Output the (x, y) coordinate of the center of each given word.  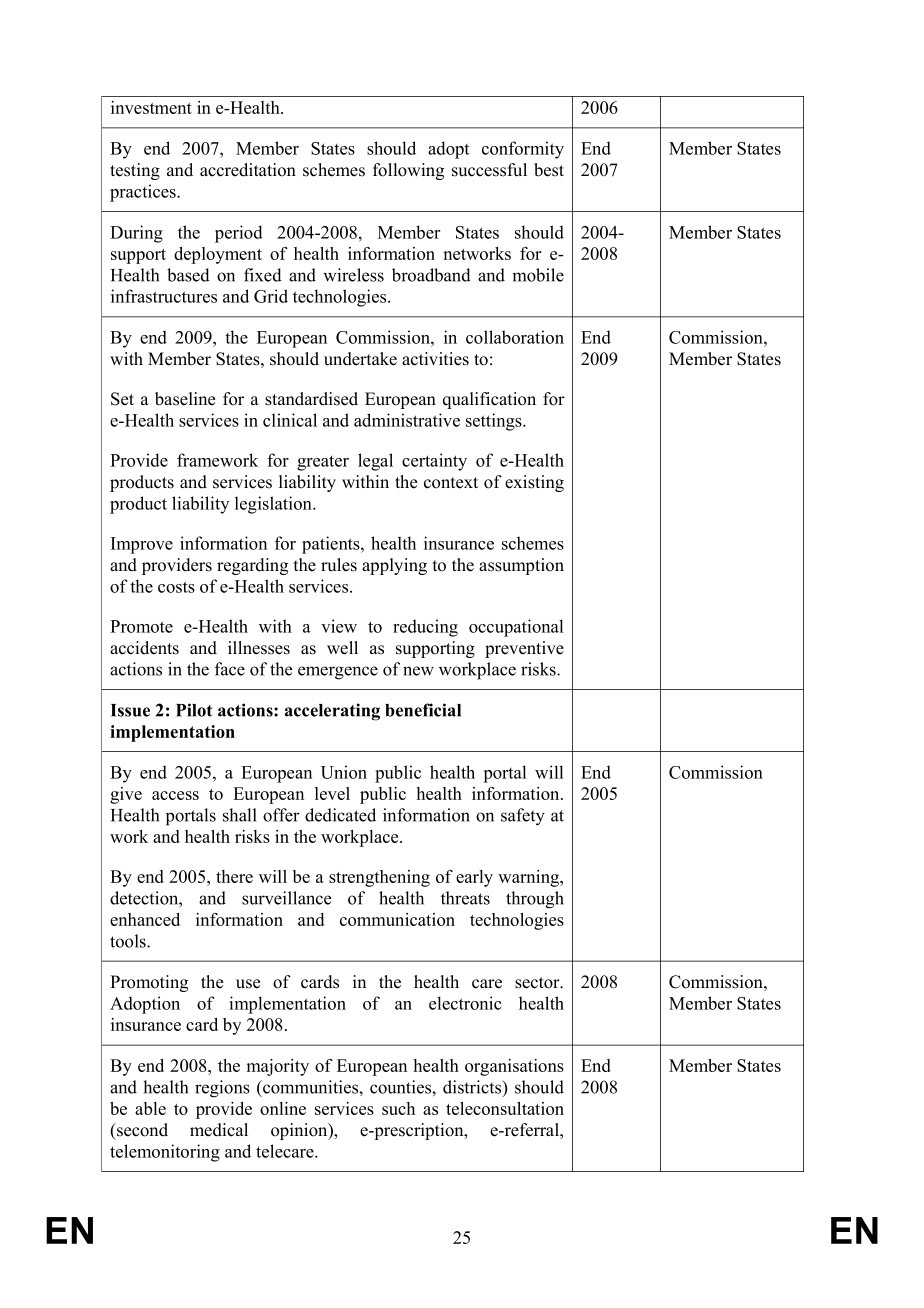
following (408, 171)
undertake (360, 359)
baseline (185, 399)
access (175, 795)
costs (176, 587)
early (474, 878)
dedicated (340, 815)
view (339, 626)
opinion (300, 1131)
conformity (523, 150)
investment (151, 107)
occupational (516, 628)
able (150, 1108)
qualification (489, 400)
